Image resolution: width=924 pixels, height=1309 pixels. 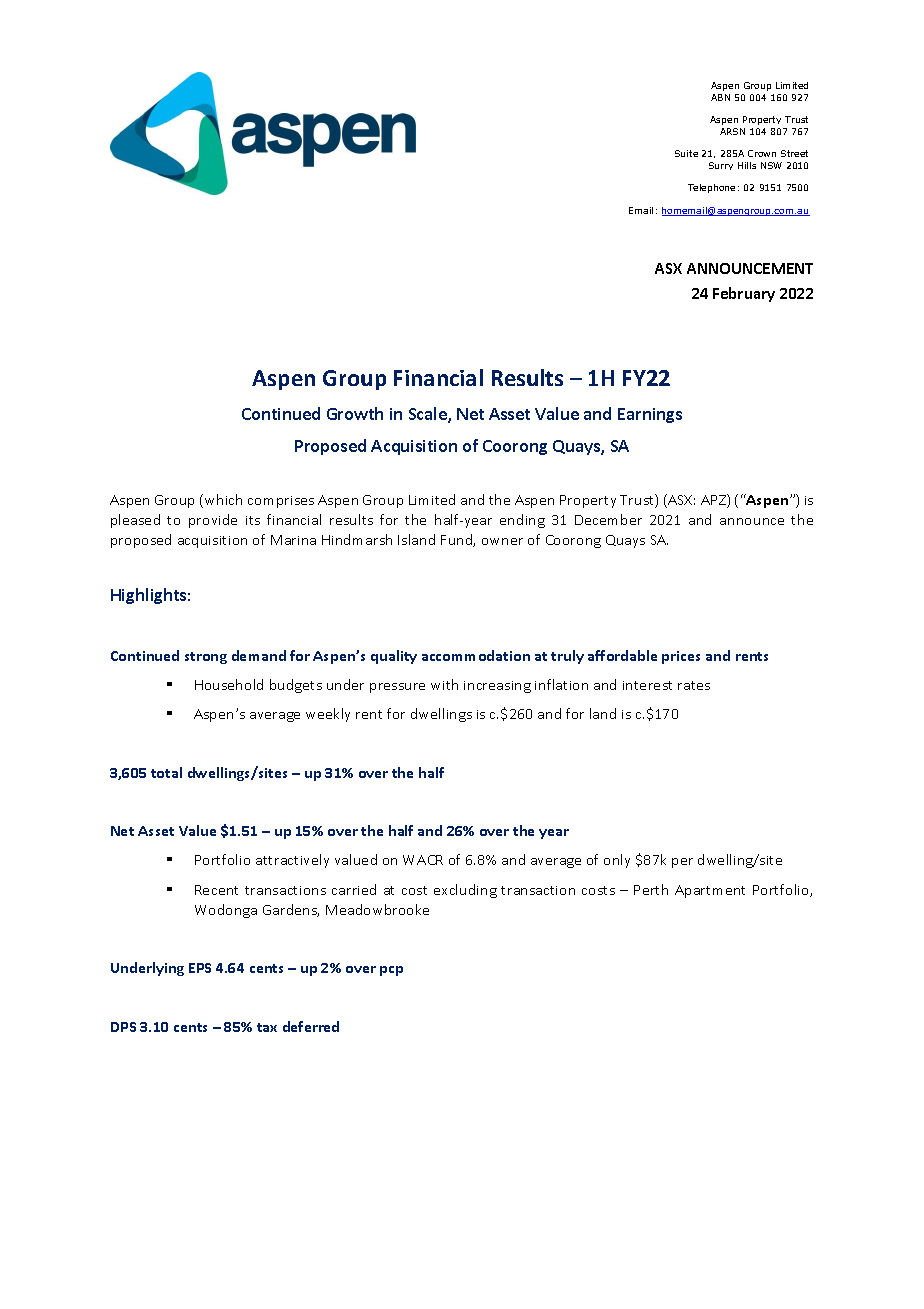 I want to click on ABN, so click(x=720, y=97).
